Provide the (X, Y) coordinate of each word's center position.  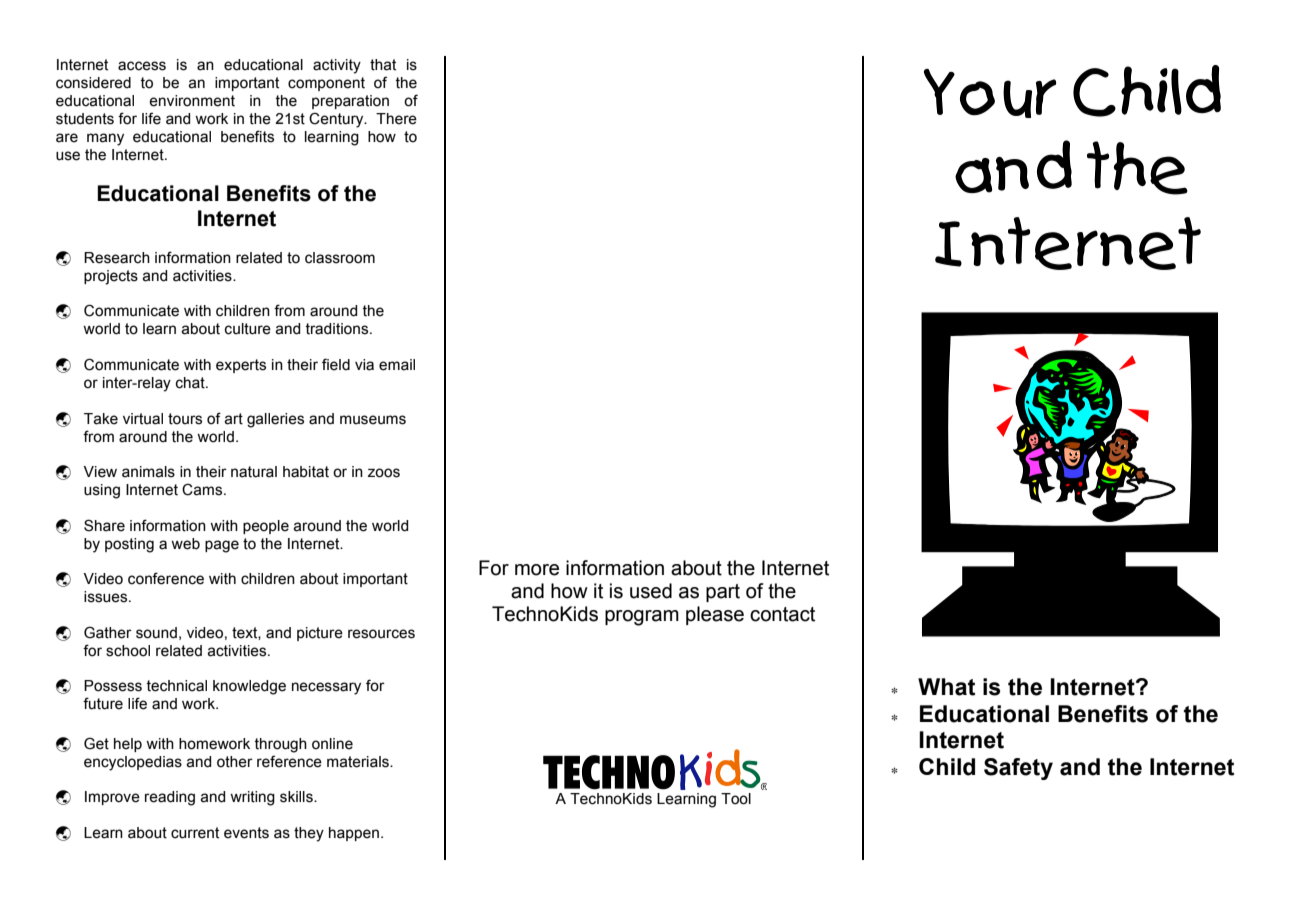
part (723, 593)
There (396, 119)
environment (192, 101)
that (383, 65)
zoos (384, 473)
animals (148, 472)
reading (170, 798)
